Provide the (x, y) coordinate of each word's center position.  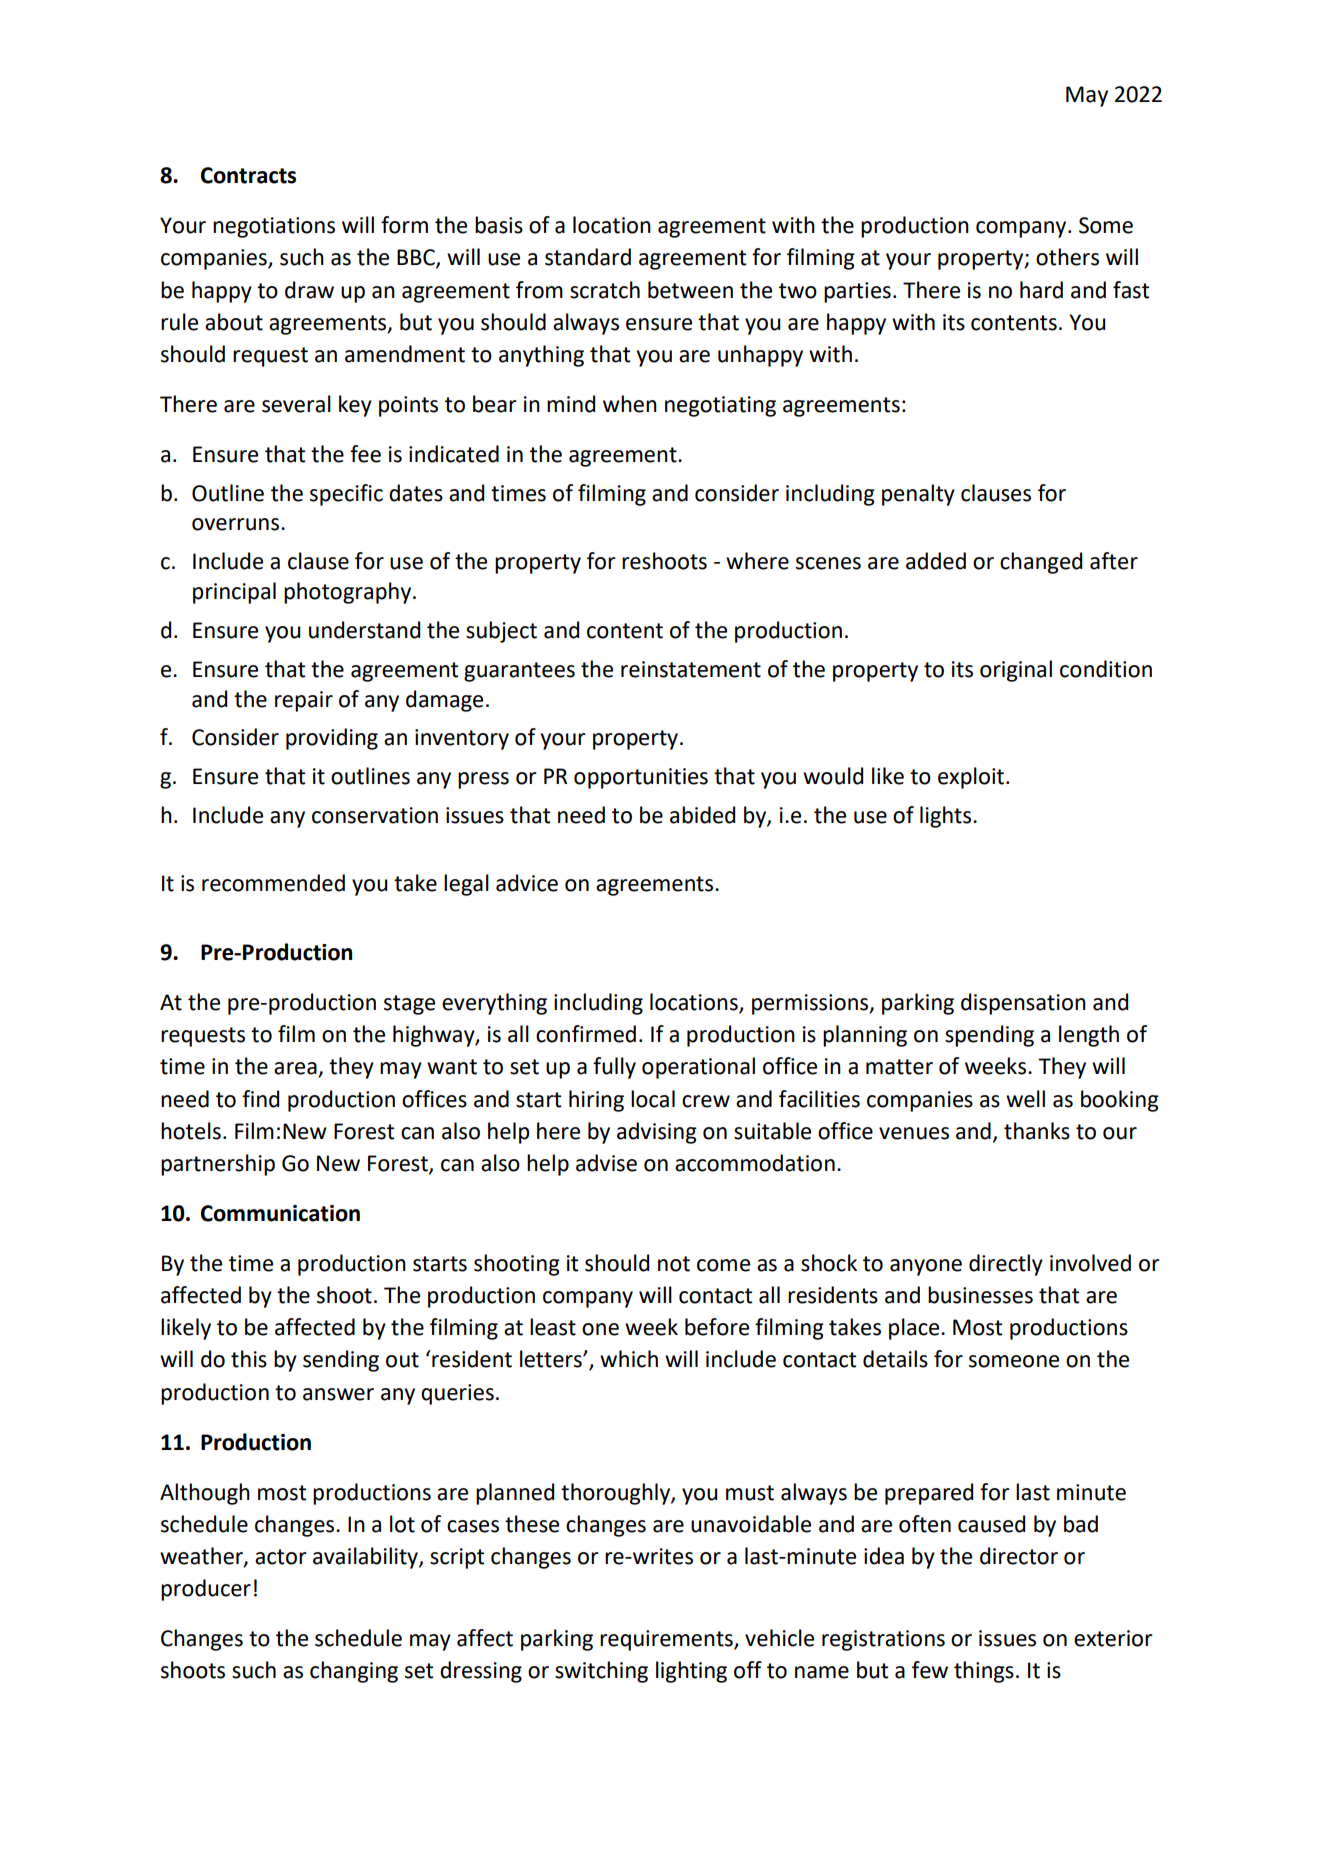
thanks (1037, 1131)
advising (657, 1133)
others (1067, 257)
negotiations (274, 227)
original (1016, 671)
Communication (280, 1213)
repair (304, 701)
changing (354, 1672)
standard (588, 257)
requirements (667, 1640)
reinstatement (691, 669)
